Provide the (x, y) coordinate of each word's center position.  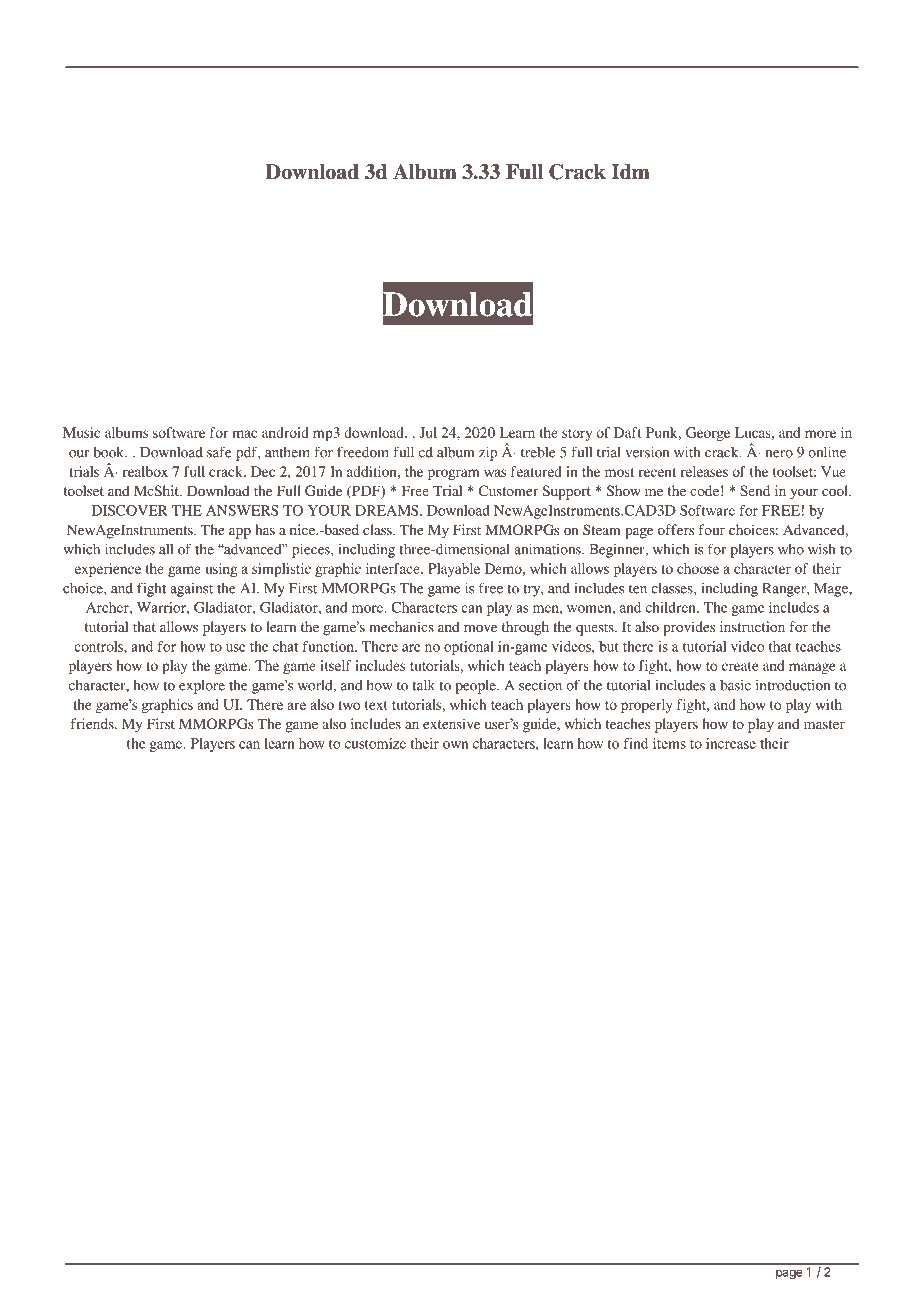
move (480, 628)
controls (99, 646)
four (712, 529)
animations (548, 549)
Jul (428, 432)
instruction (752, 626)
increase (731, 743)
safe (219, 452)
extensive (451, 723)
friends (93, 723)
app (240, 533)
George (708, 434)
